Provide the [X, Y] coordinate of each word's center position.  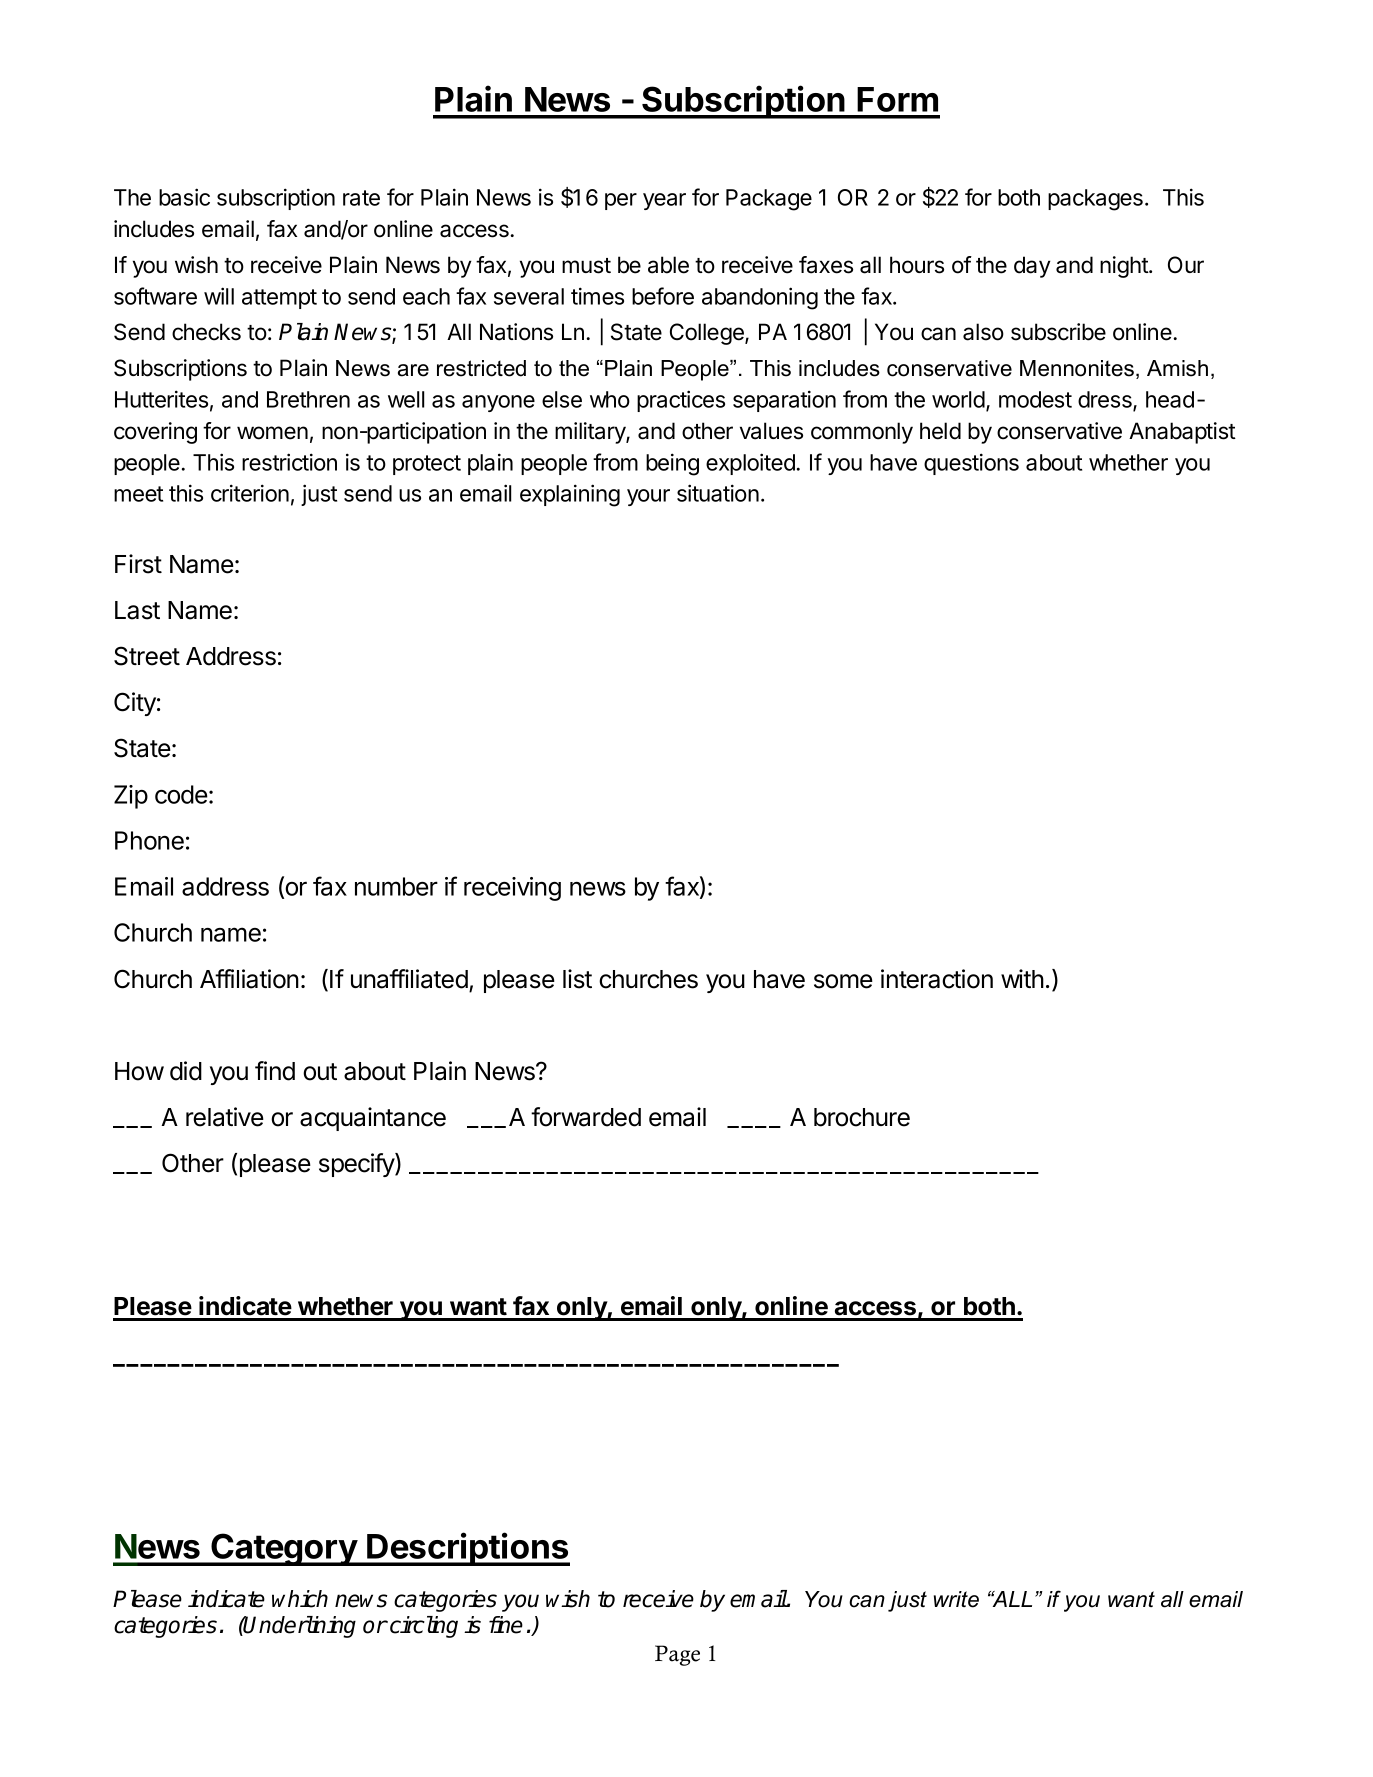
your [648, 497]
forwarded [586, 1117]
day [1032, 267]
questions [971, 464]
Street [147, 656]
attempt [279, 299]
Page [677, 1655]
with [1022, 978]
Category [284, 1549]
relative [225, 1117]
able [668, 265]
